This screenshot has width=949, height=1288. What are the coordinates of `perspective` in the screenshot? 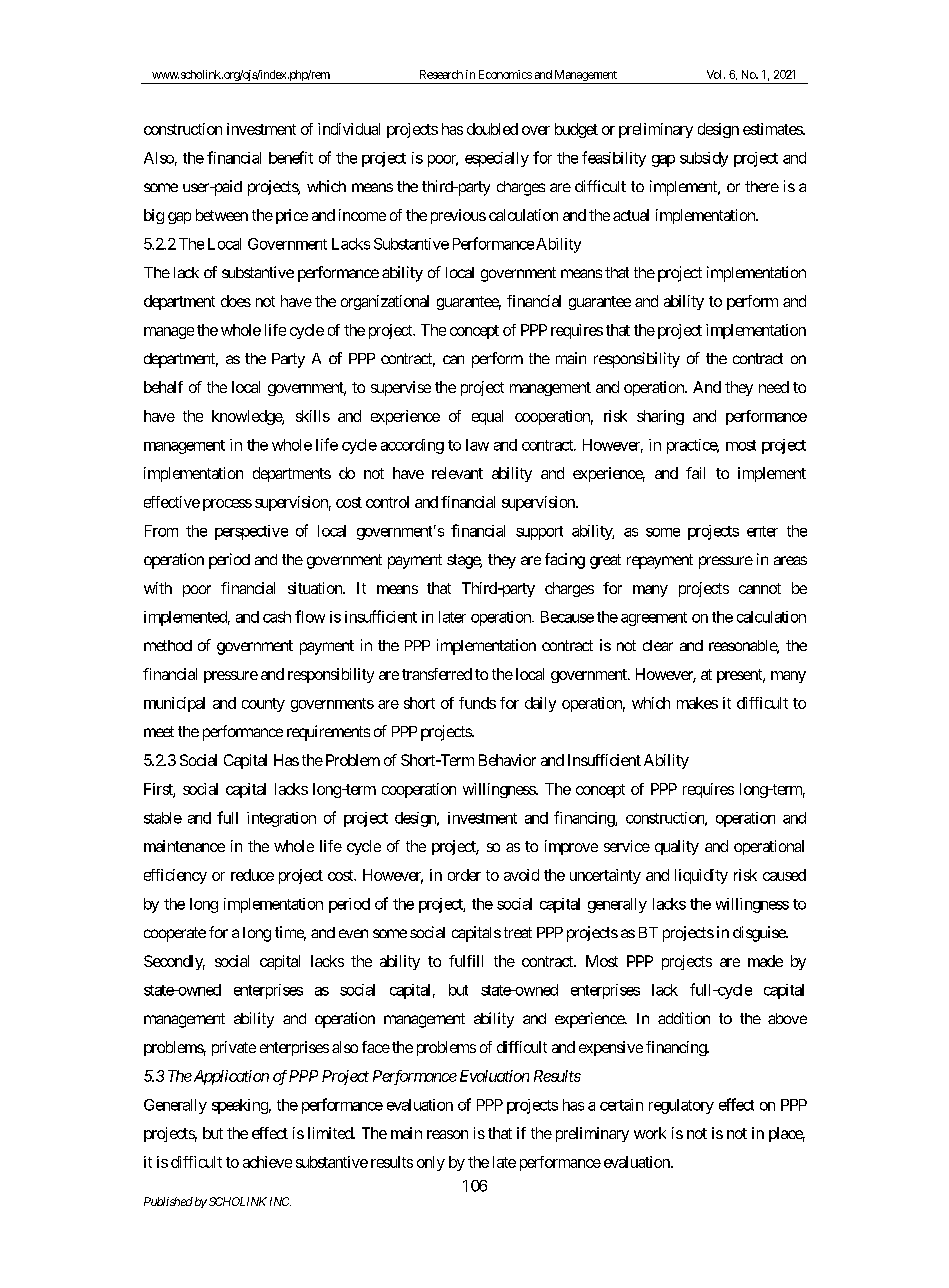 It's located at (251, 532).
